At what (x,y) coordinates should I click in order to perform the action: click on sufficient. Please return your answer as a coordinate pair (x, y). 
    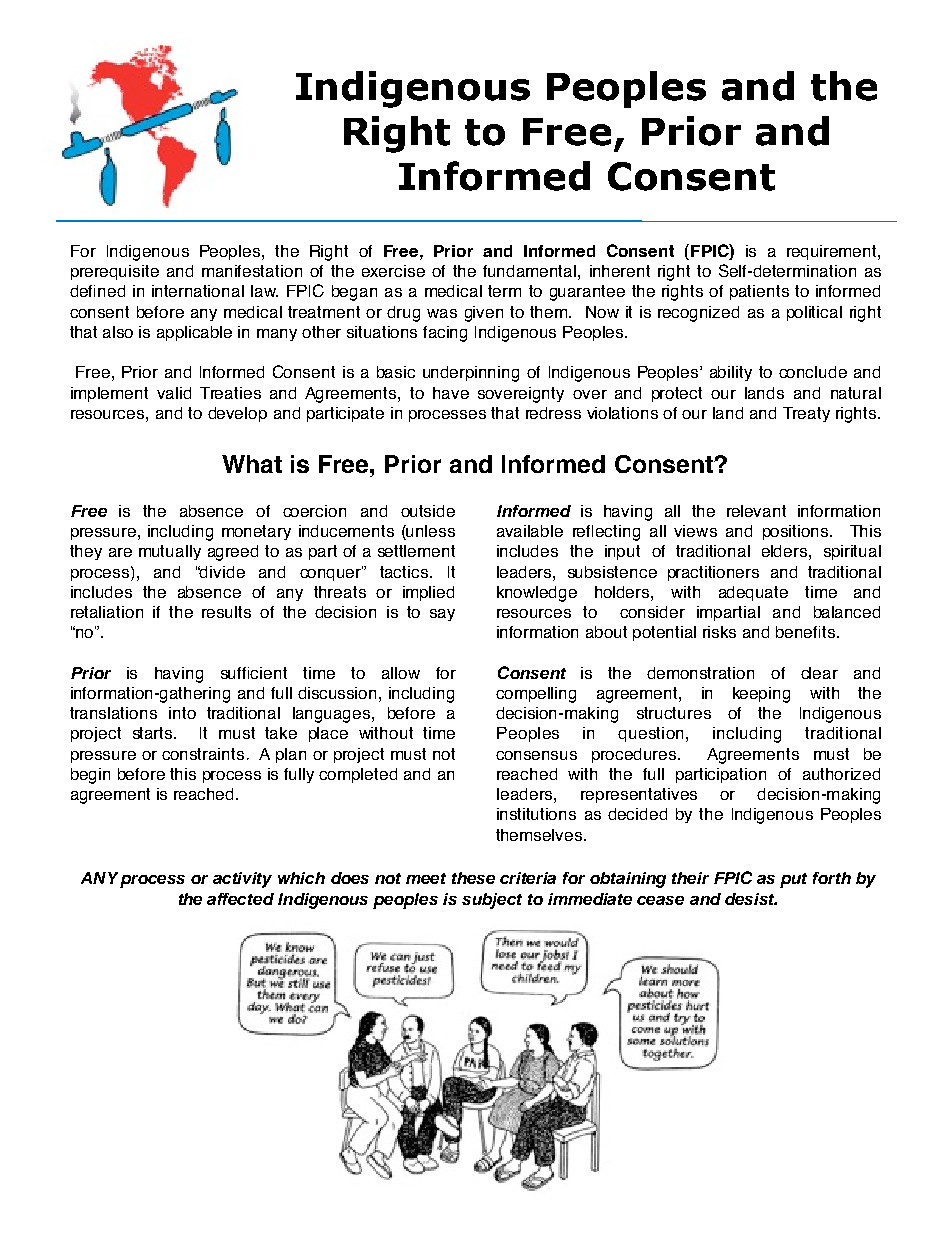
    Looking at the image, I should click on (254, 673).
